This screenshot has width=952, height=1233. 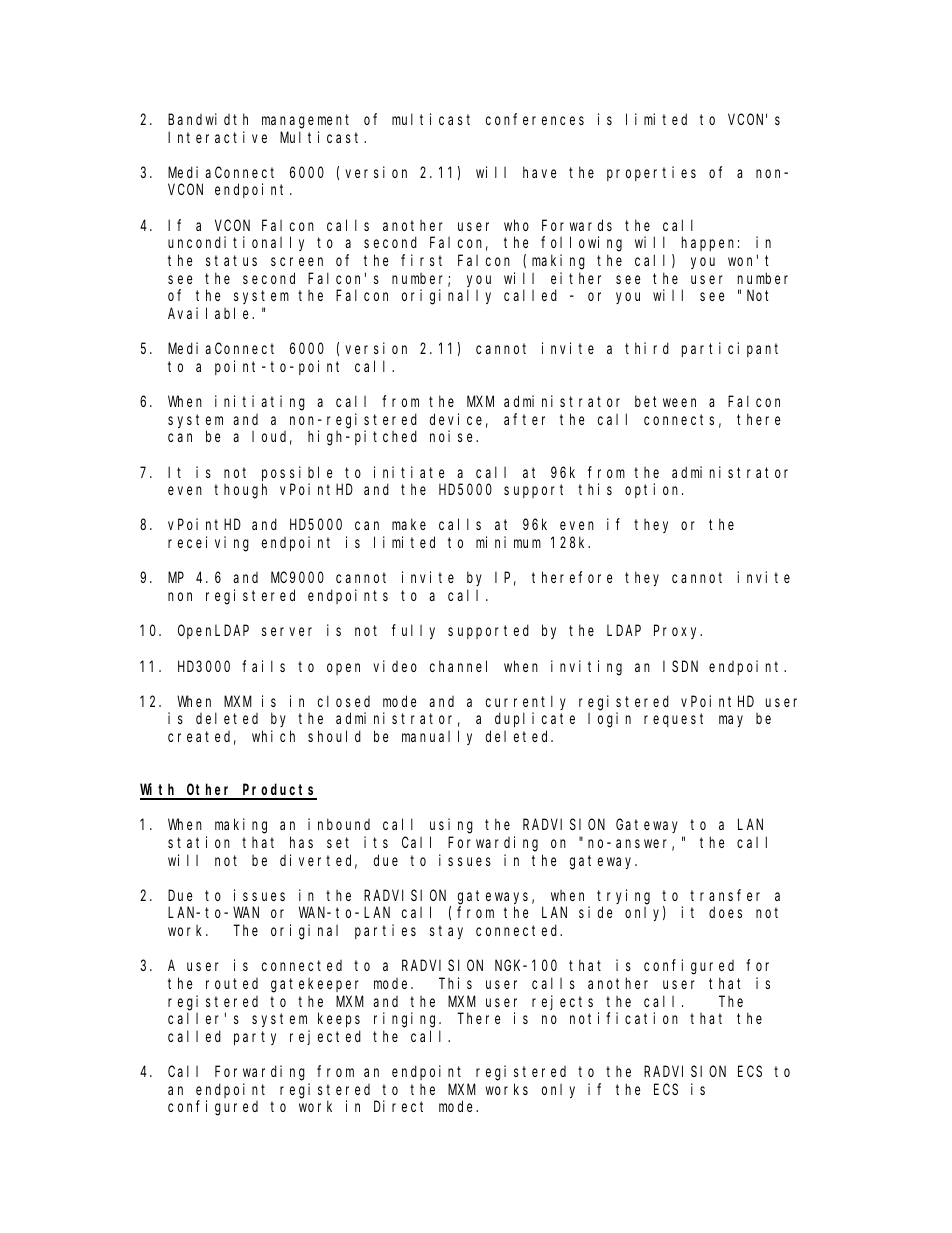 What do you see at coordinates (651, 173) in the screenshot?
I see `properties` at bounding box center [651, 173].
